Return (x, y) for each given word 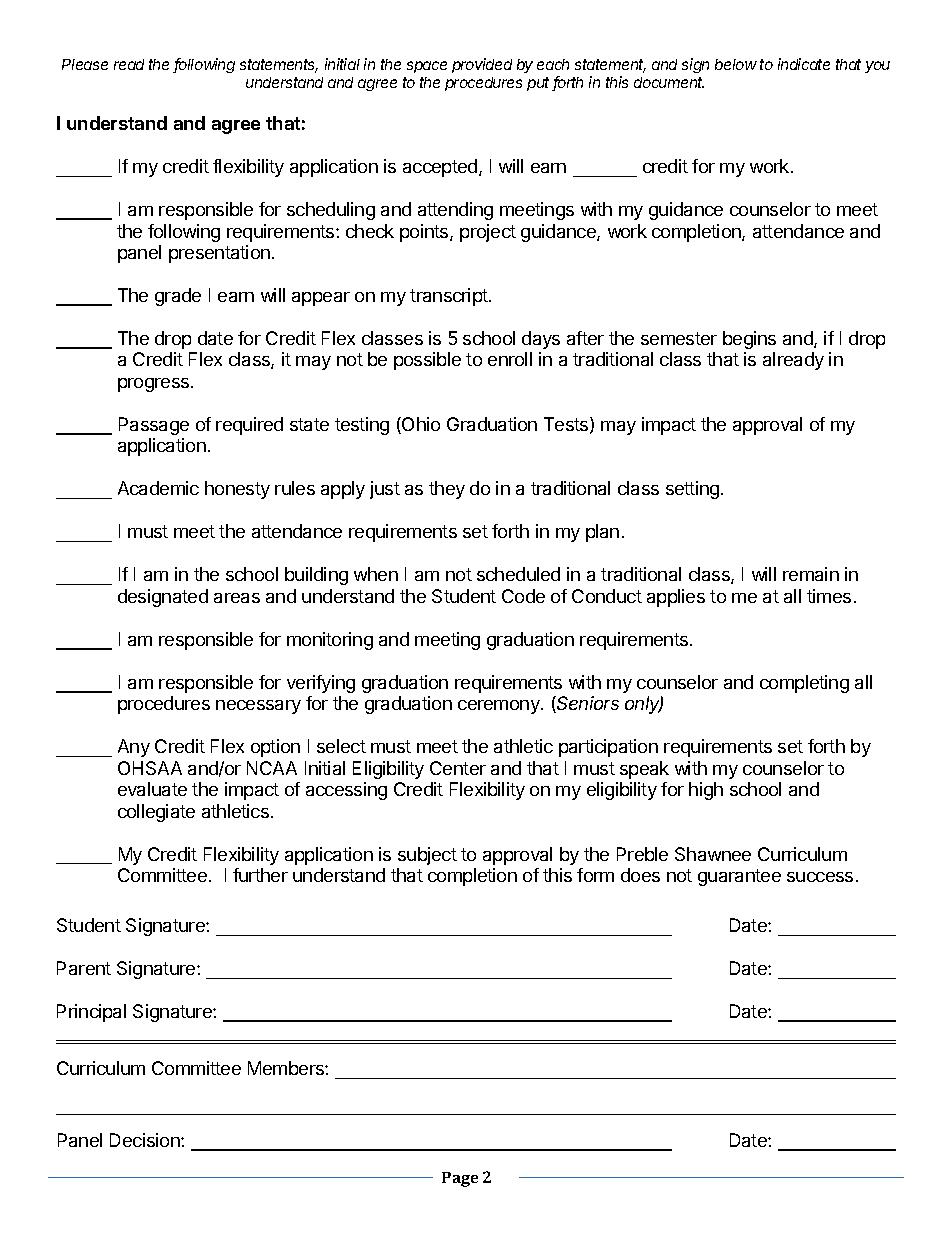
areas (237, 598)
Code (523, 596)
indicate (804, 64)
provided (482, 65)
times (829, 596)
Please (85, 64)
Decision (146, 1140)
